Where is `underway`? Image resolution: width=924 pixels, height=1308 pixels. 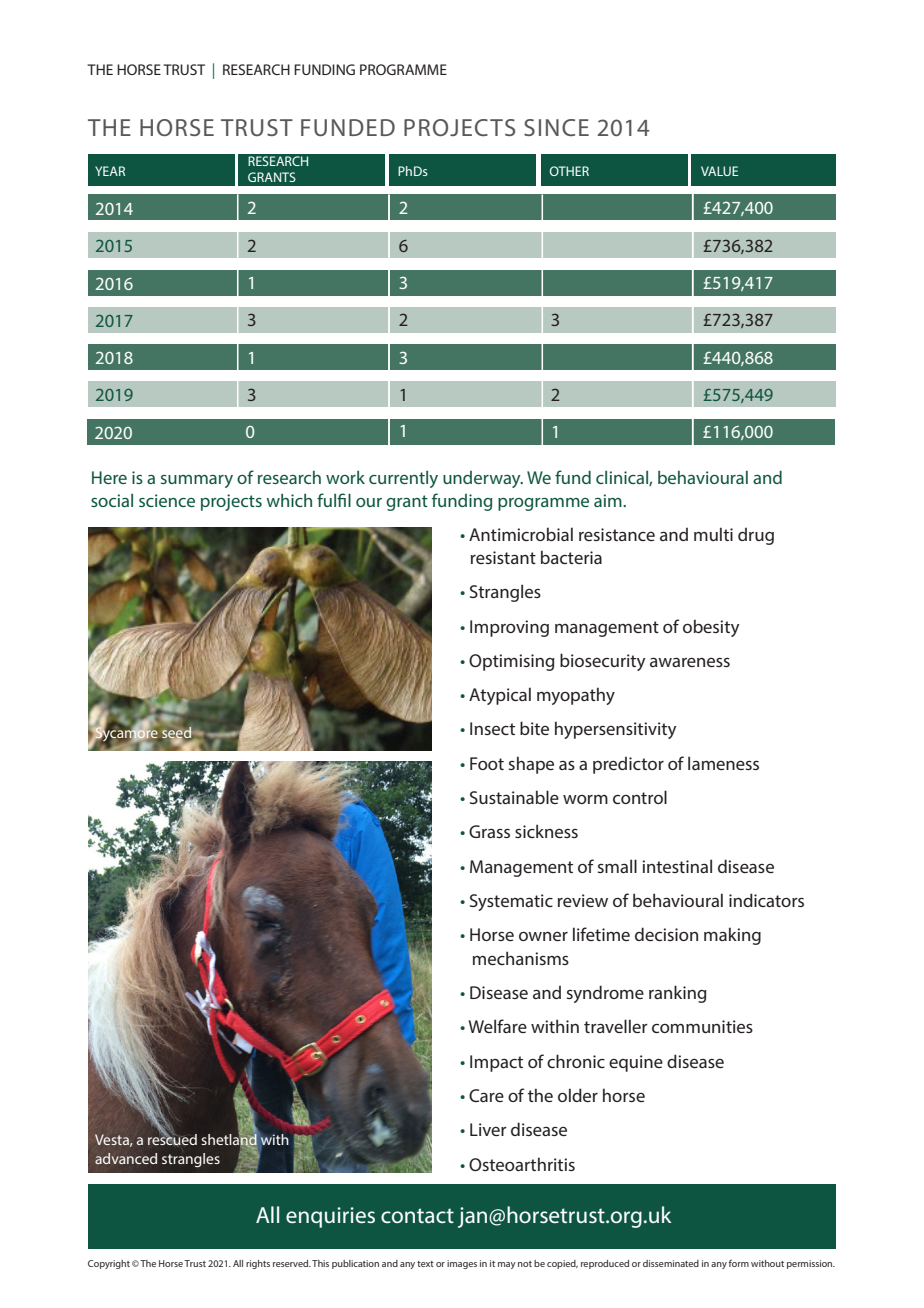
underway is located at coordinates (483, 479).
